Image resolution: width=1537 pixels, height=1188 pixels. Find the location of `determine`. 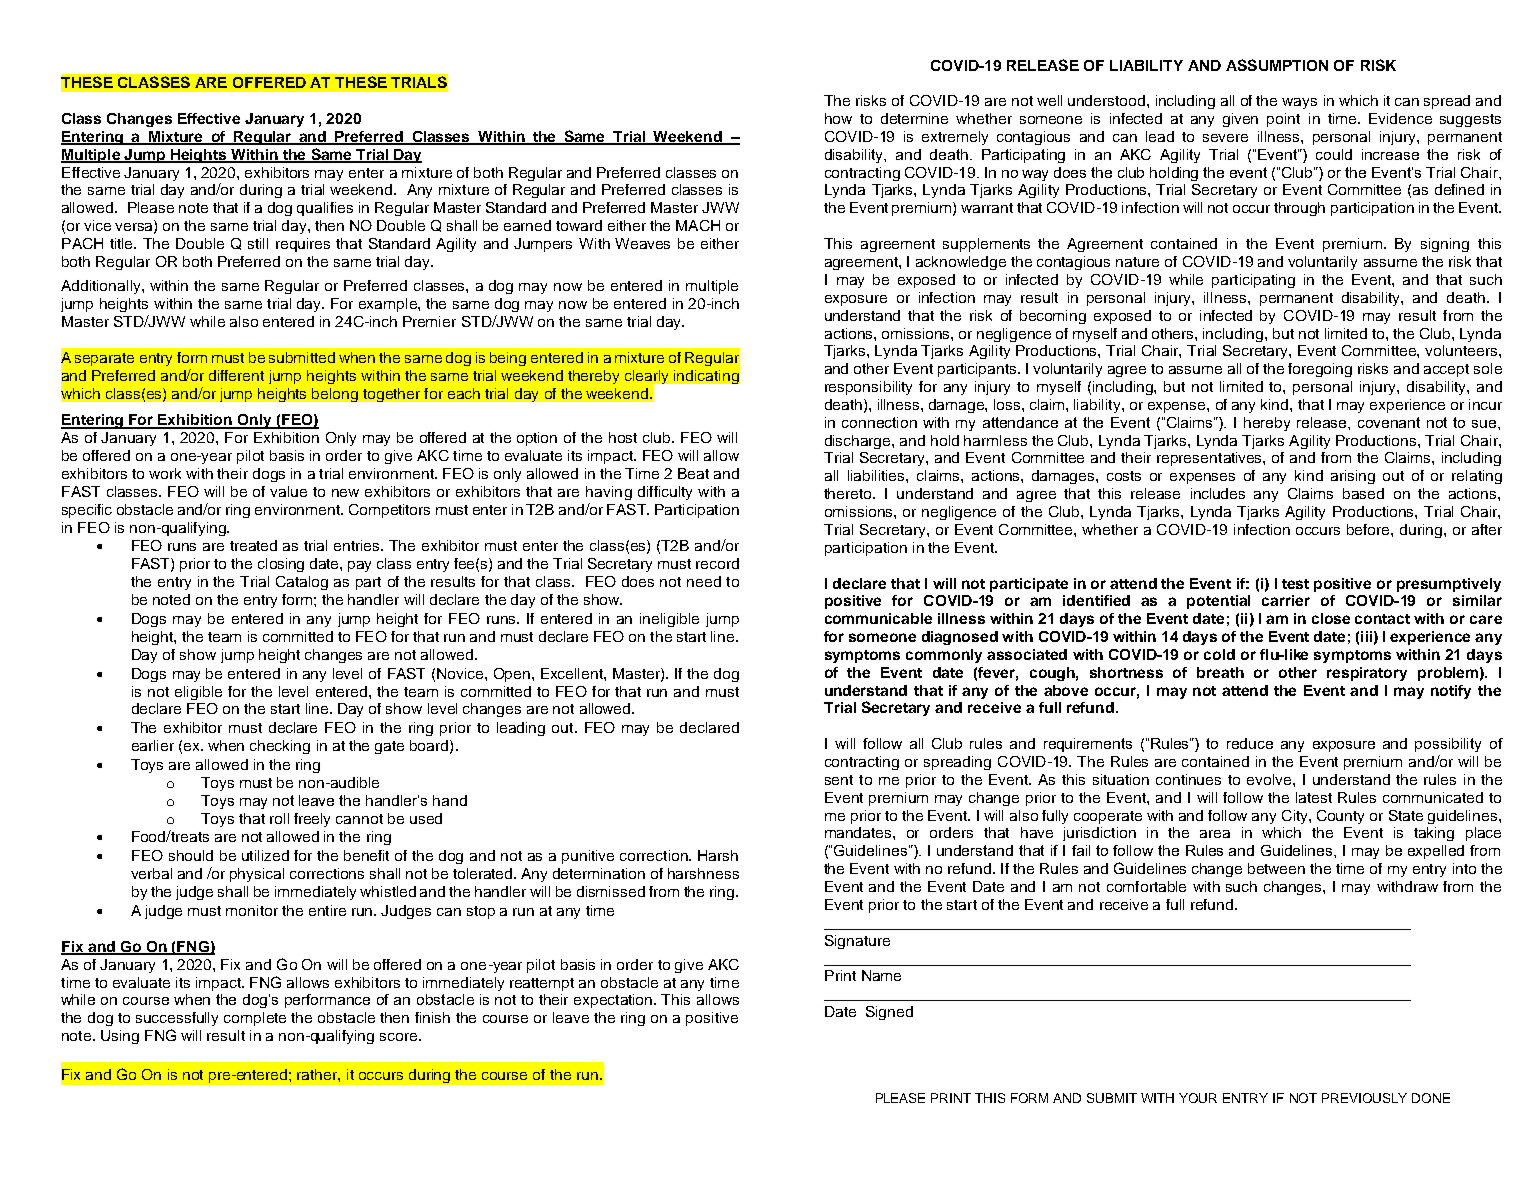

determine is located at coordinates (914, 118).
